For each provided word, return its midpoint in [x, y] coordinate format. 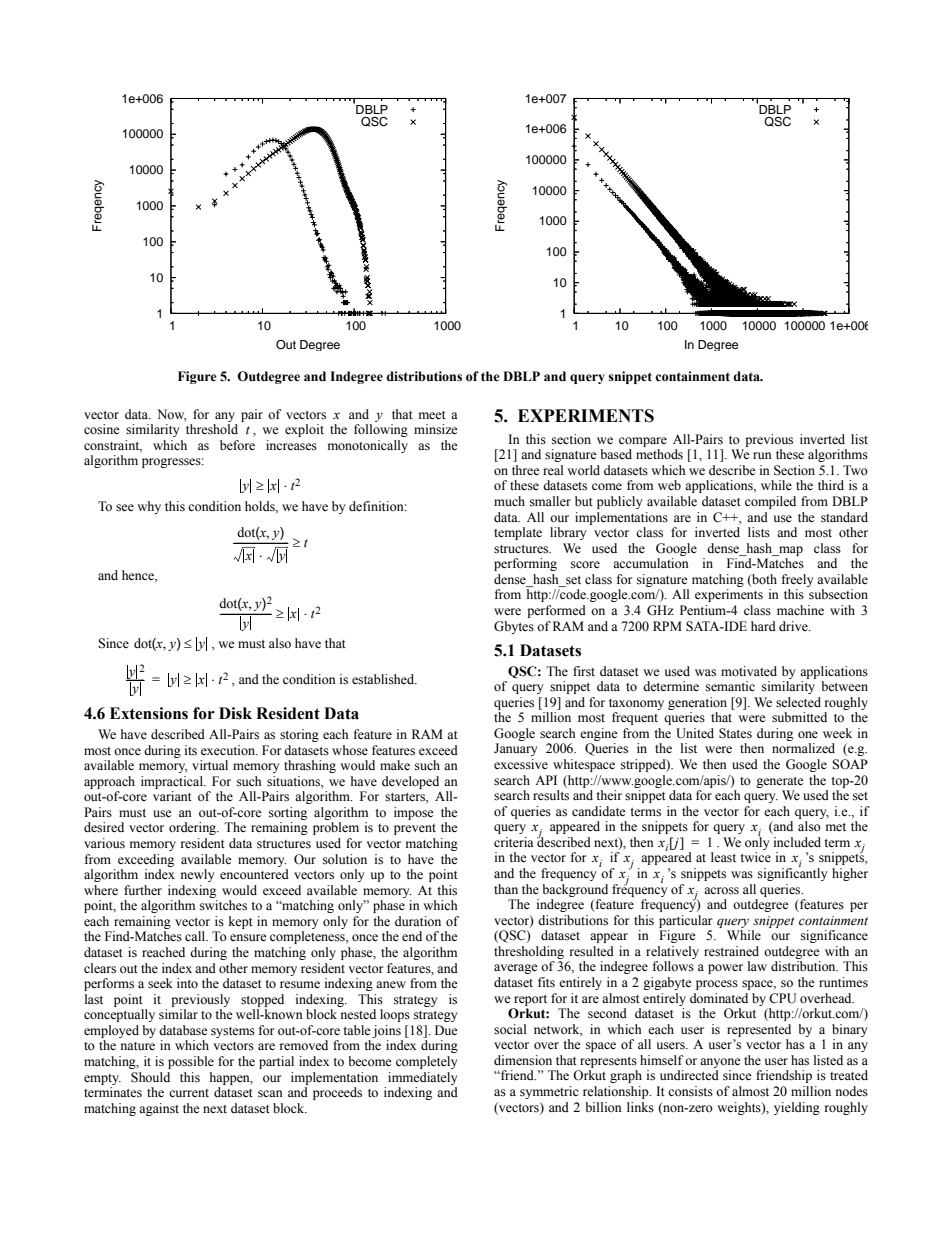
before [237, 445]
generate [780, 782]
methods [659, 454]
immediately [423, 1078]
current [189, 1093]
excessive [521, 764]
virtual [210, 765]
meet [432, 415]
